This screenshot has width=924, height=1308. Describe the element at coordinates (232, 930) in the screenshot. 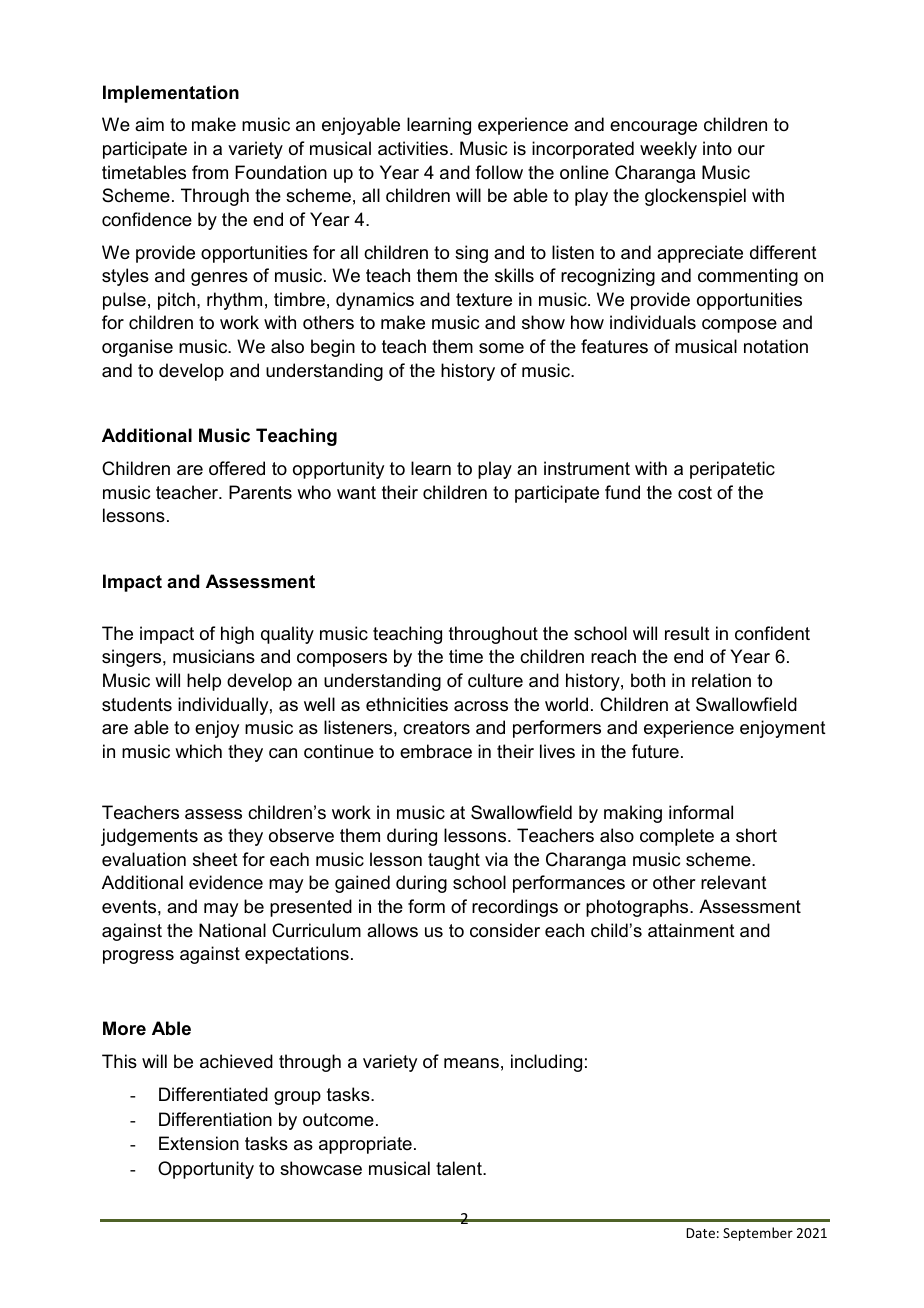

I see `National` at that location.
